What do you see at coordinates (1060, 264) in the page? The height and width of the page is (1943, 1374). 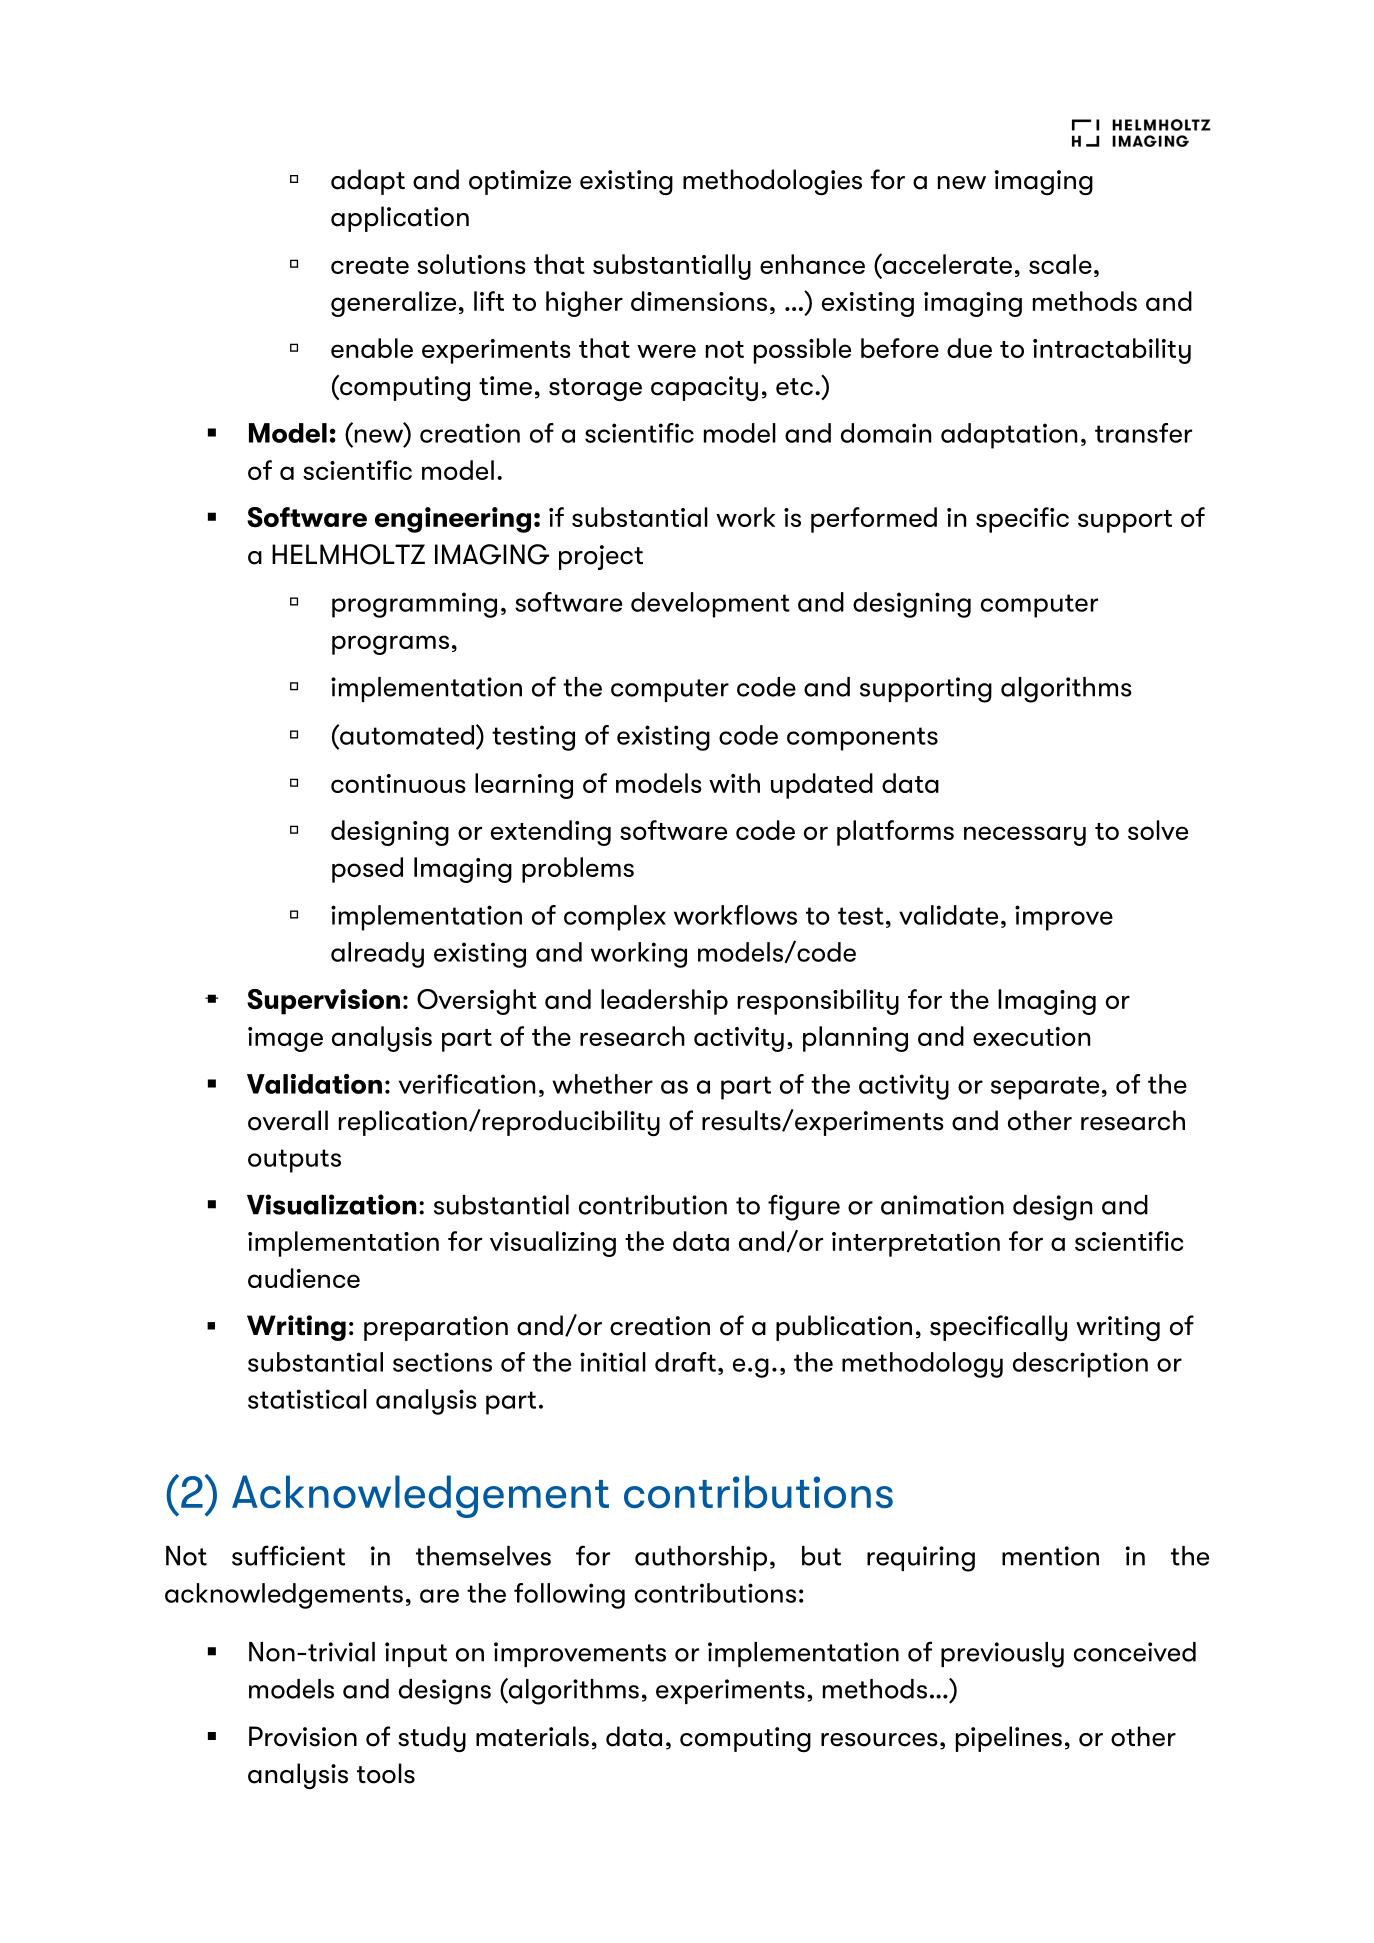 I see `scale` at bounding box center [1060, 264].
